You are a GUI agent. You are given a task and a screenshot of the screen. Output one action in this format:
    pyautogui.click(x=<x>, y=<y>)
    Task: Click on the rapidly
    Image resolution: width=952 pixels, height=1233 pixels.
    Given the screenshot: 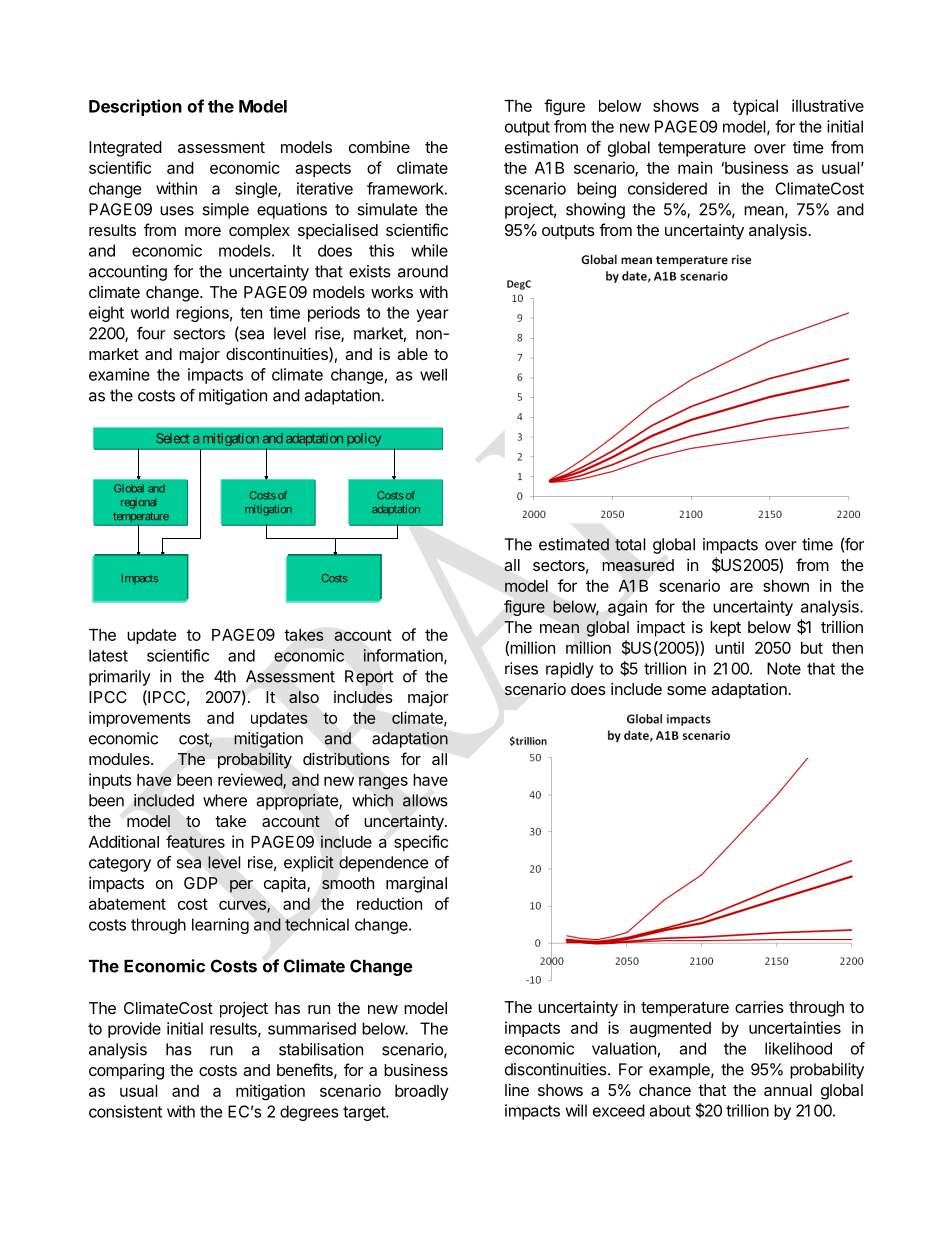 What is the action you would take?
    pyautogui.click(x=569, y=670)
